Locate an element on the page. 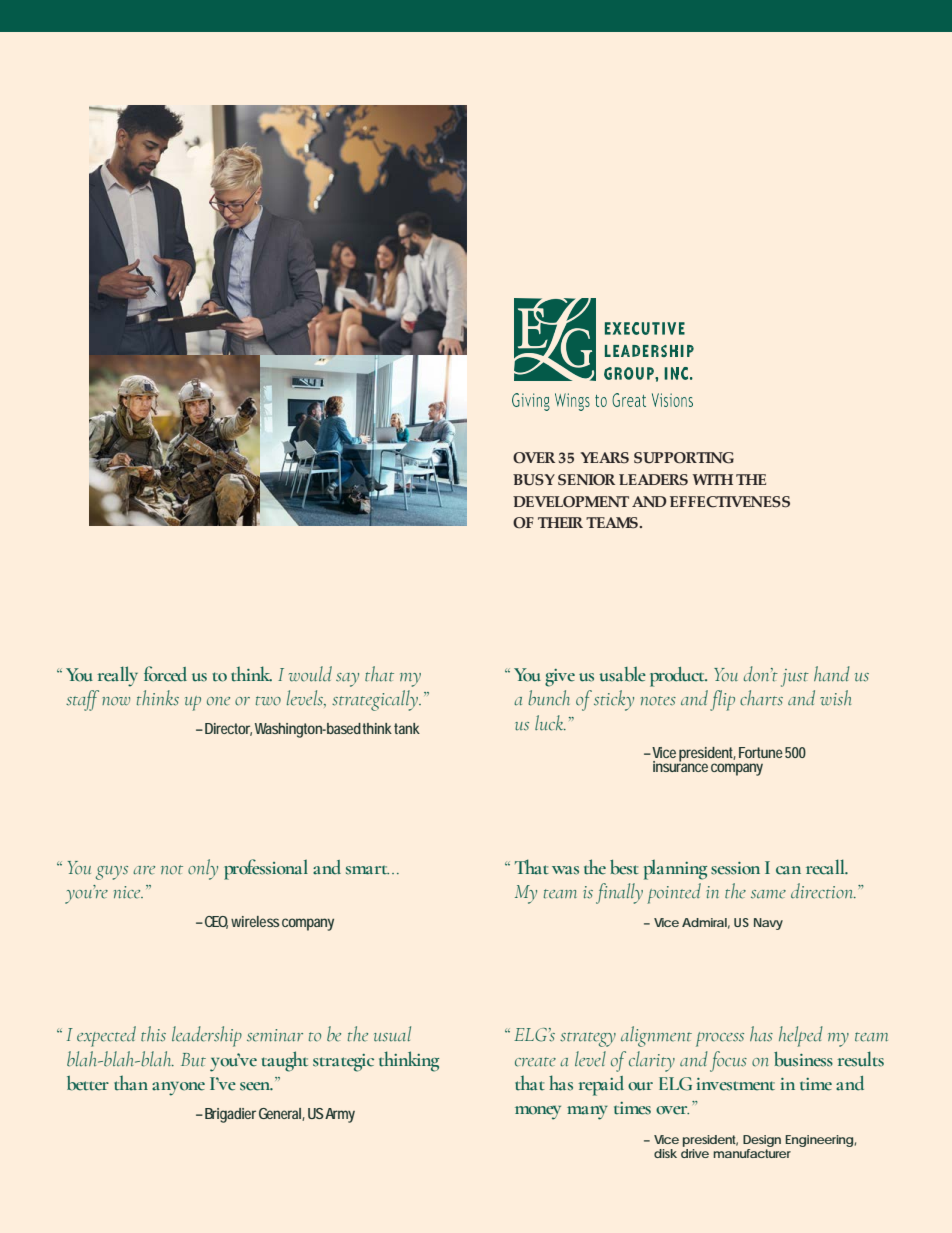  tank is located at coordinates (407, 728).
